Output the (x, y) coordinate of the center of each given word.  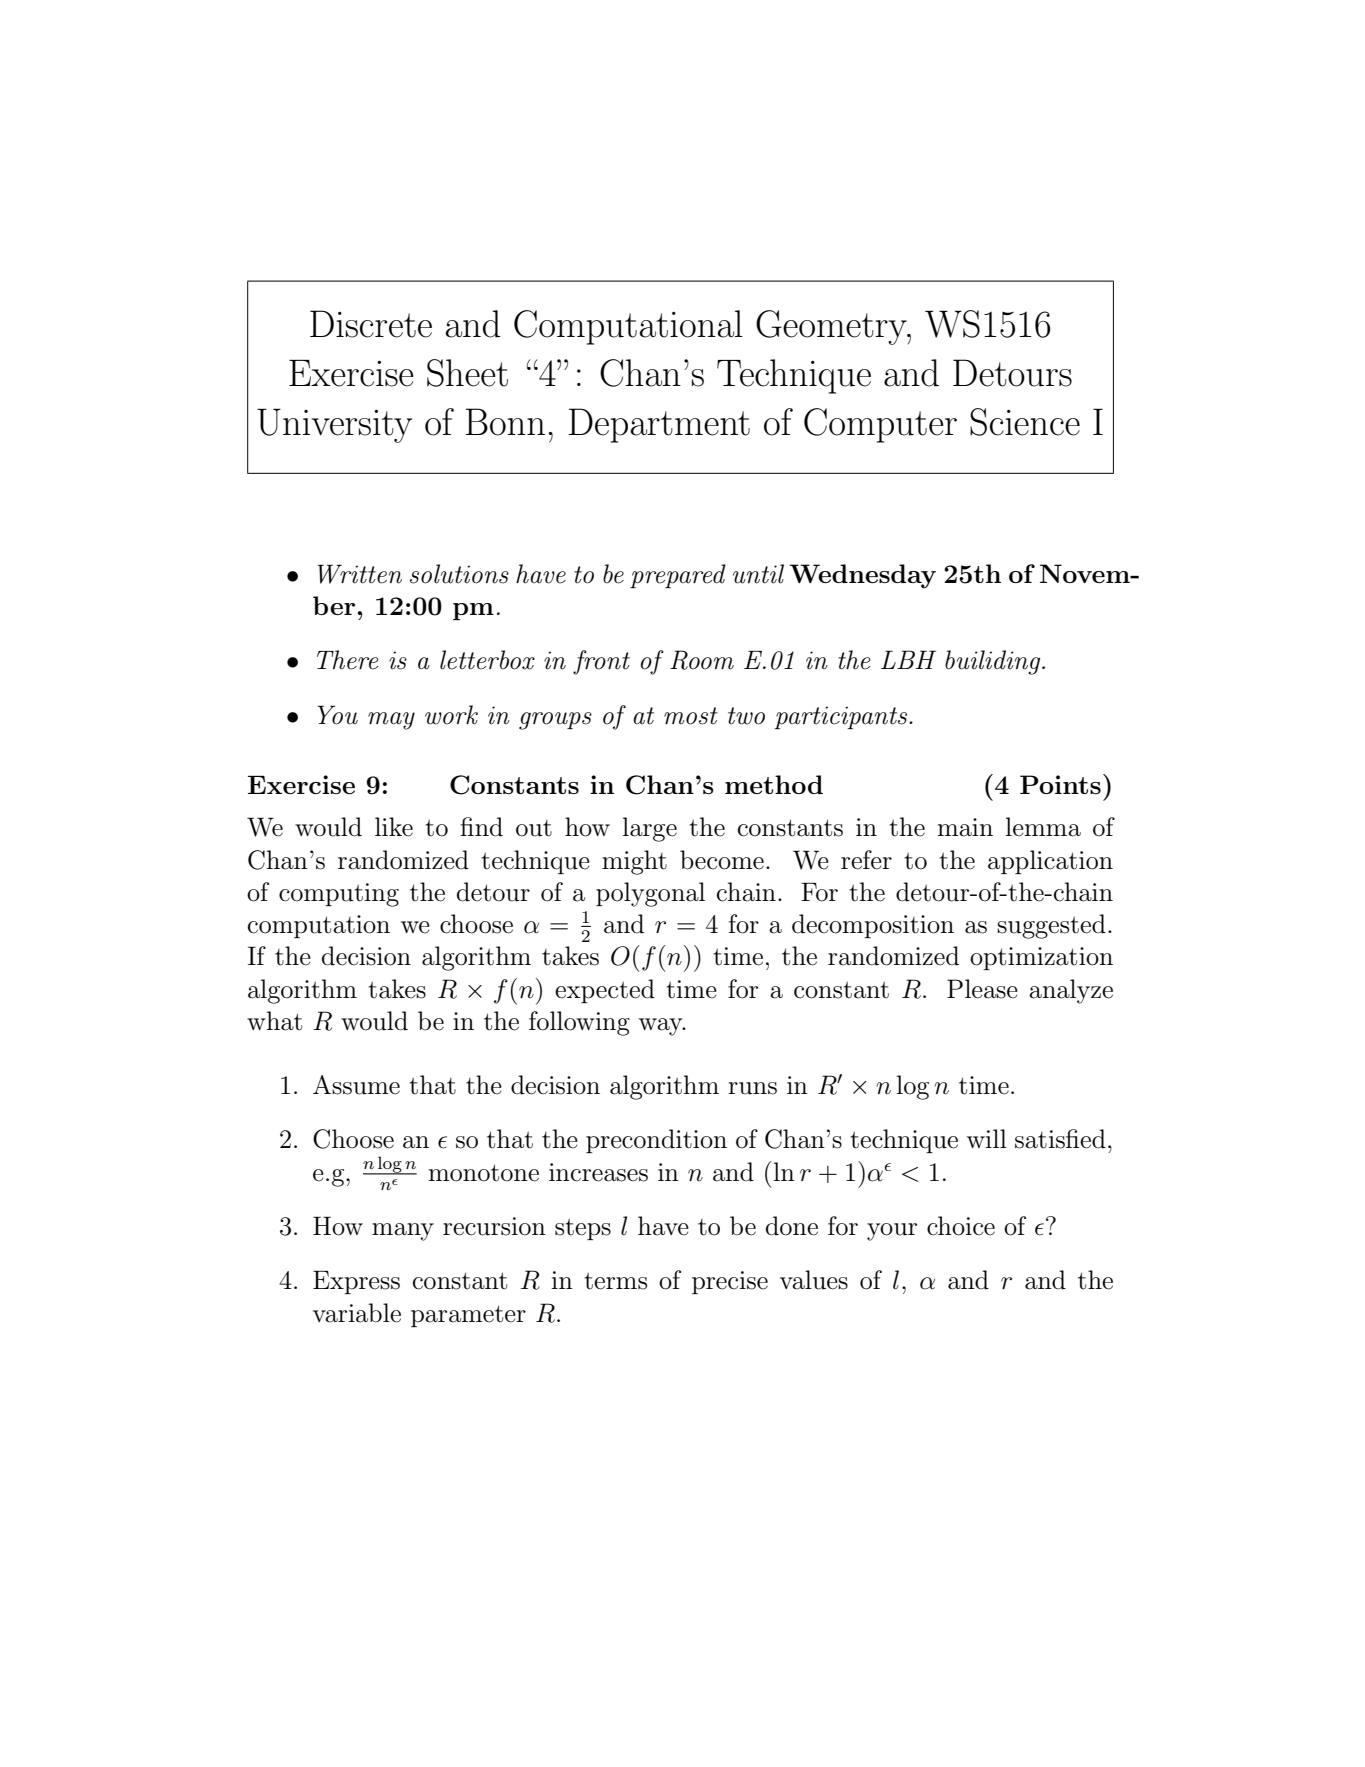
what (274, 1021)
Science (1025, 422)
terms (616, 1281)
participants (842, 717)
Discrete (371, 324)
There (347, 660)
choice (961, 1226)
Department (659, 425)
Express (356, 1282)
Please (982, 989)
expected (605, 991)
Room (702, 660)
